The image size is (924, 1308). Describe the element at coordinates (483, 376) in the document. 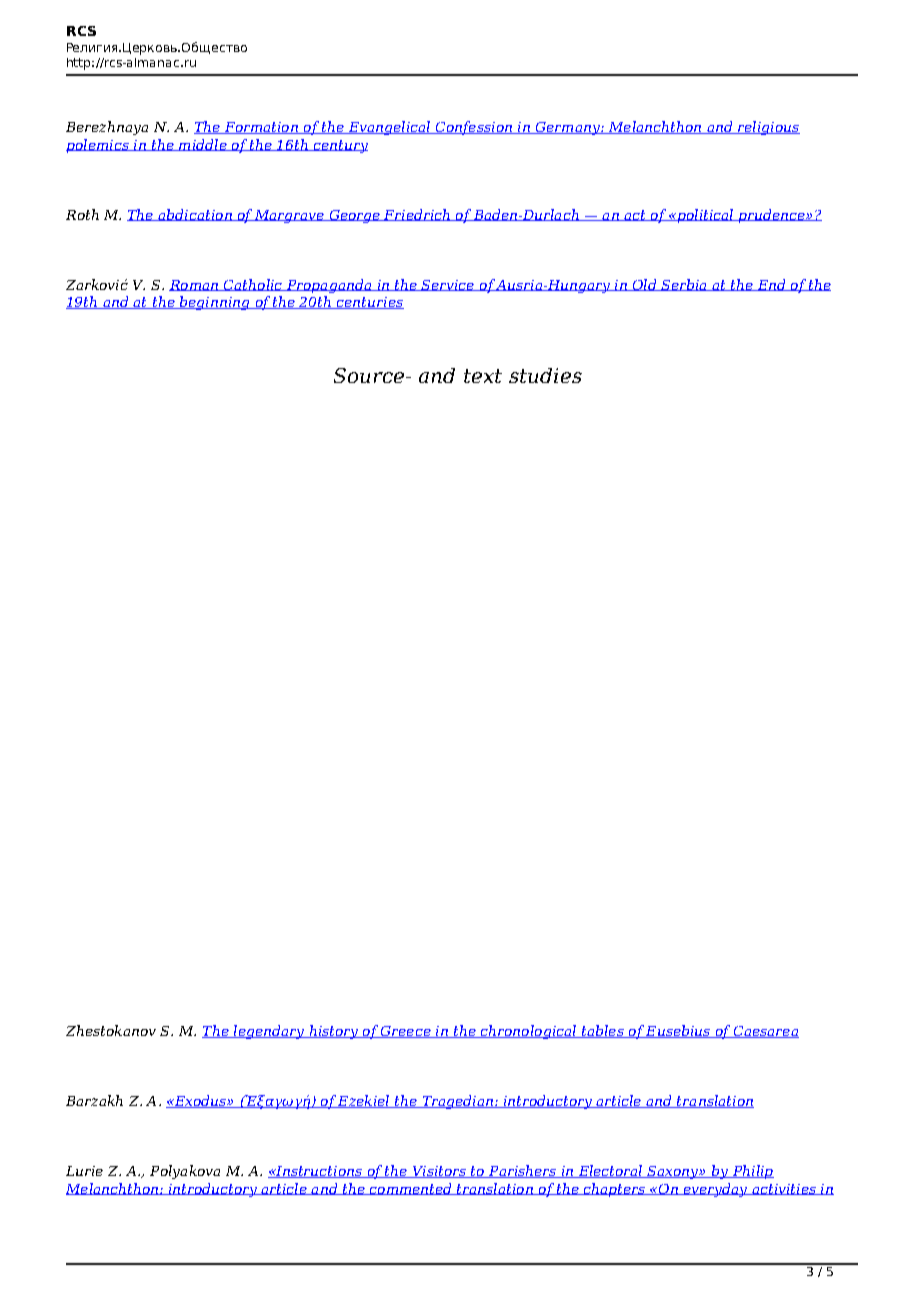

I see `text` at that location.
